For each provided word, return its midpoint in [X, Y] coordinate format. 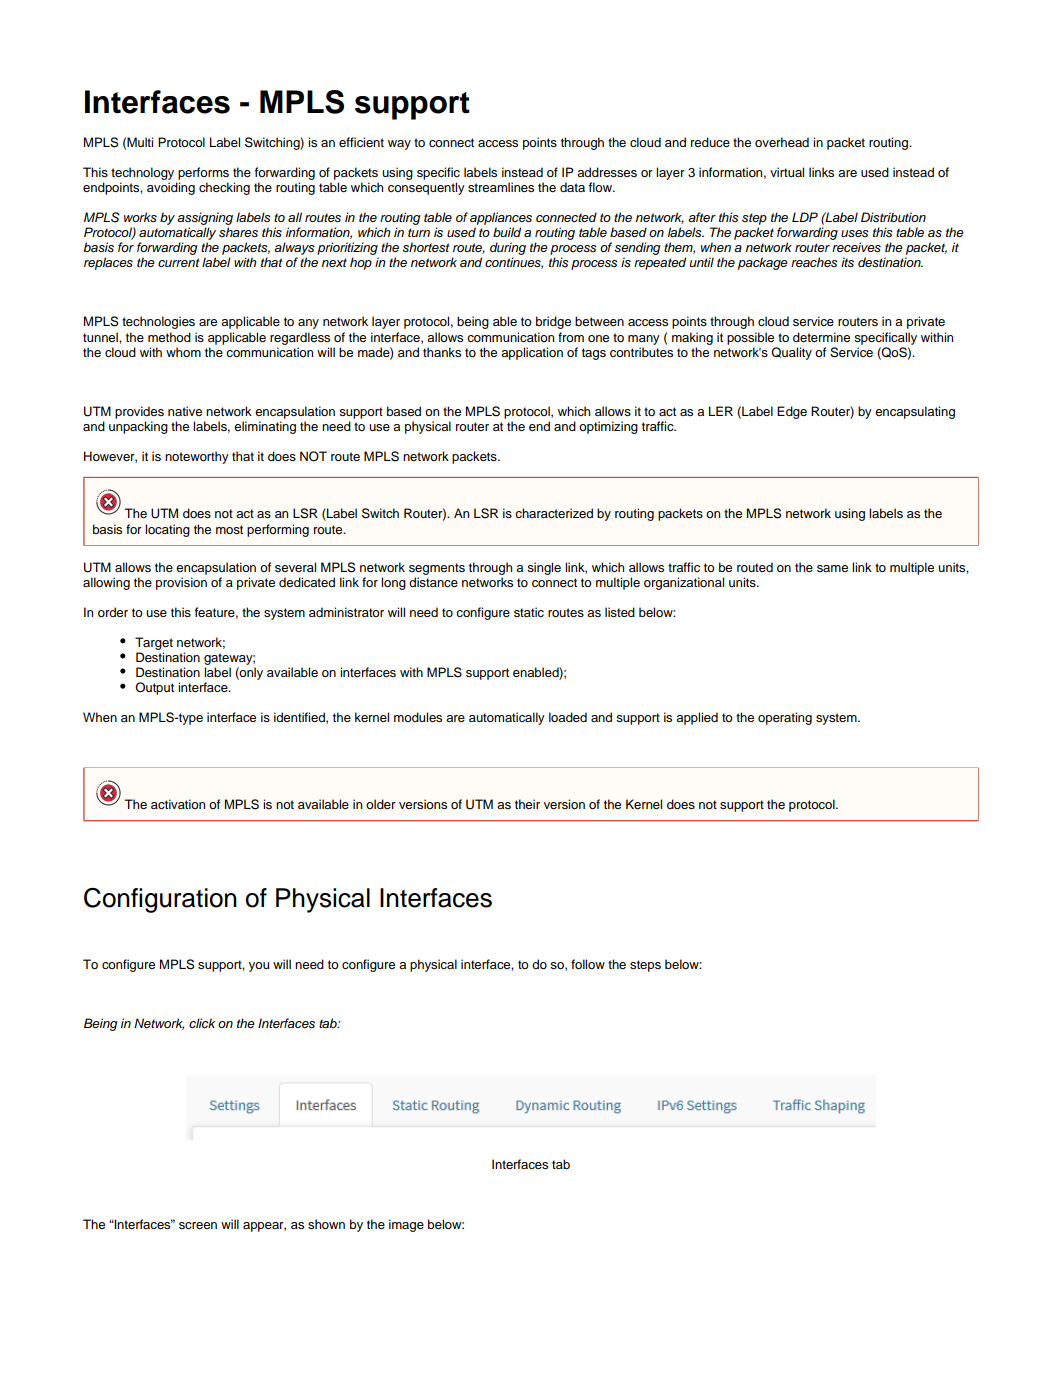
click [202, 1023]
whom [183, 352]
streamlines [501, 187]
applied [697, 718]
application [532, 353]
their [527, 804]
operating [785, 718]
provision [181, 583]
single [544, 568]
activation [178, 804]
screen [198, 1225]
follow [588, 964]
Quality [791, 353]
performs [203, 173]
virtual [787, 172]
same [832, 568]
